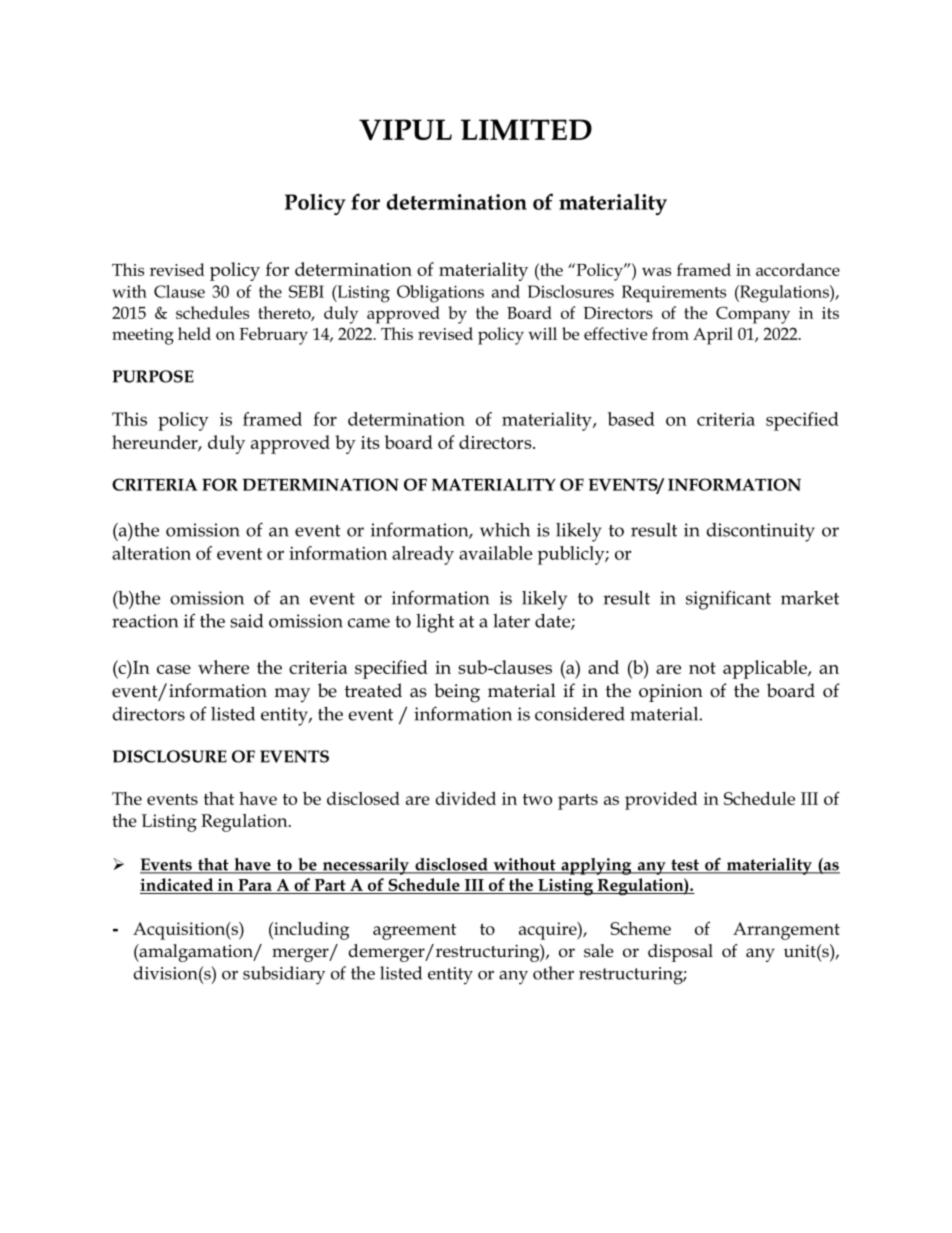 Image resolution: width=952 pixels, height=1233 pixels. What do you see at coordinates (761, 532) in the screenshot?
I see `discontinuity` at bounding box center [761, 532].
